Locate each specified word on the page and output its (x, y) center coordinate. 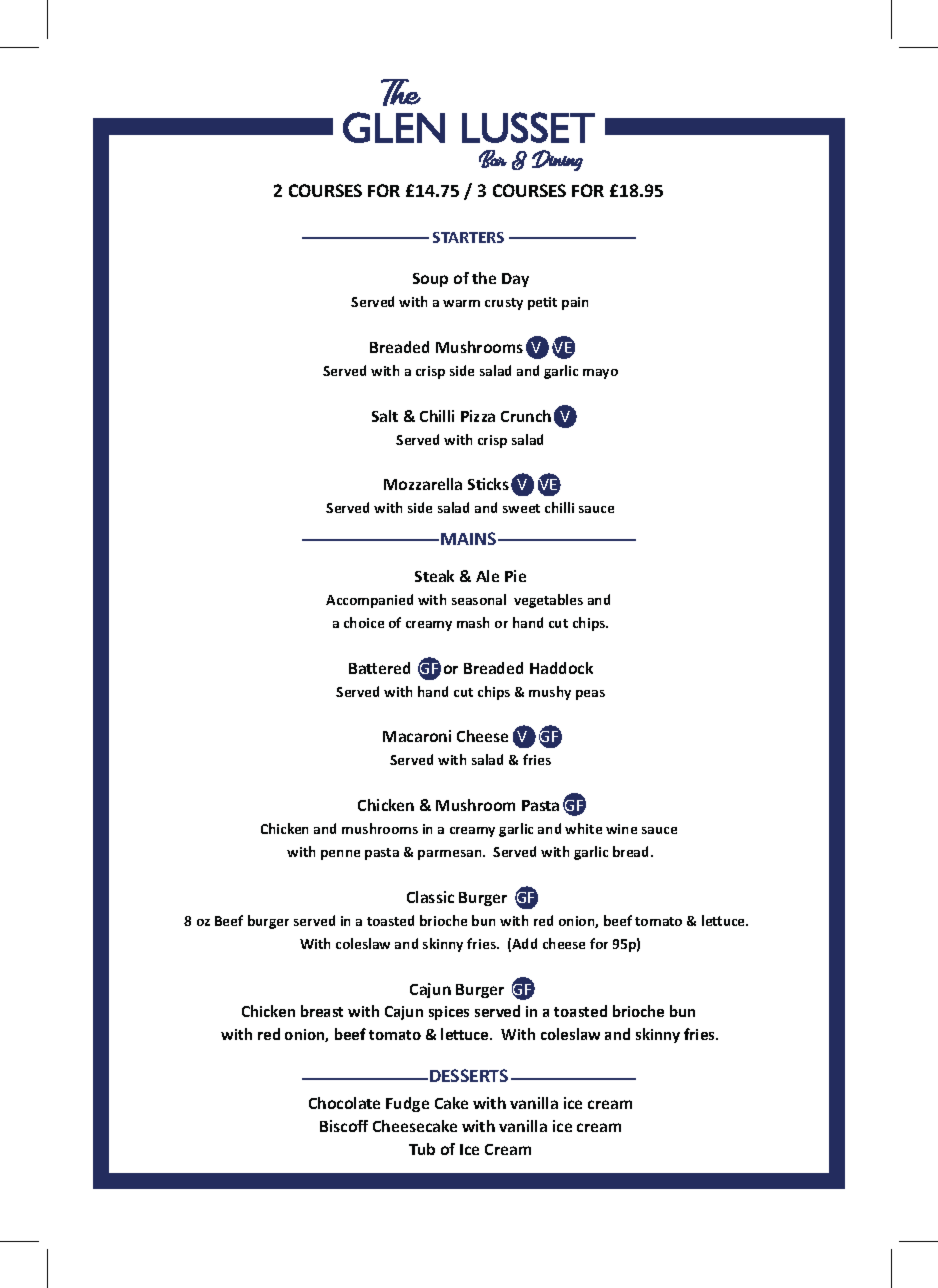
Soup (430, 280)
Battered (379, 668)
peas (590, 695)
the (484, 278)
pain (575, 303)
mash (473, 622)
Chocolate (344, 1103)
